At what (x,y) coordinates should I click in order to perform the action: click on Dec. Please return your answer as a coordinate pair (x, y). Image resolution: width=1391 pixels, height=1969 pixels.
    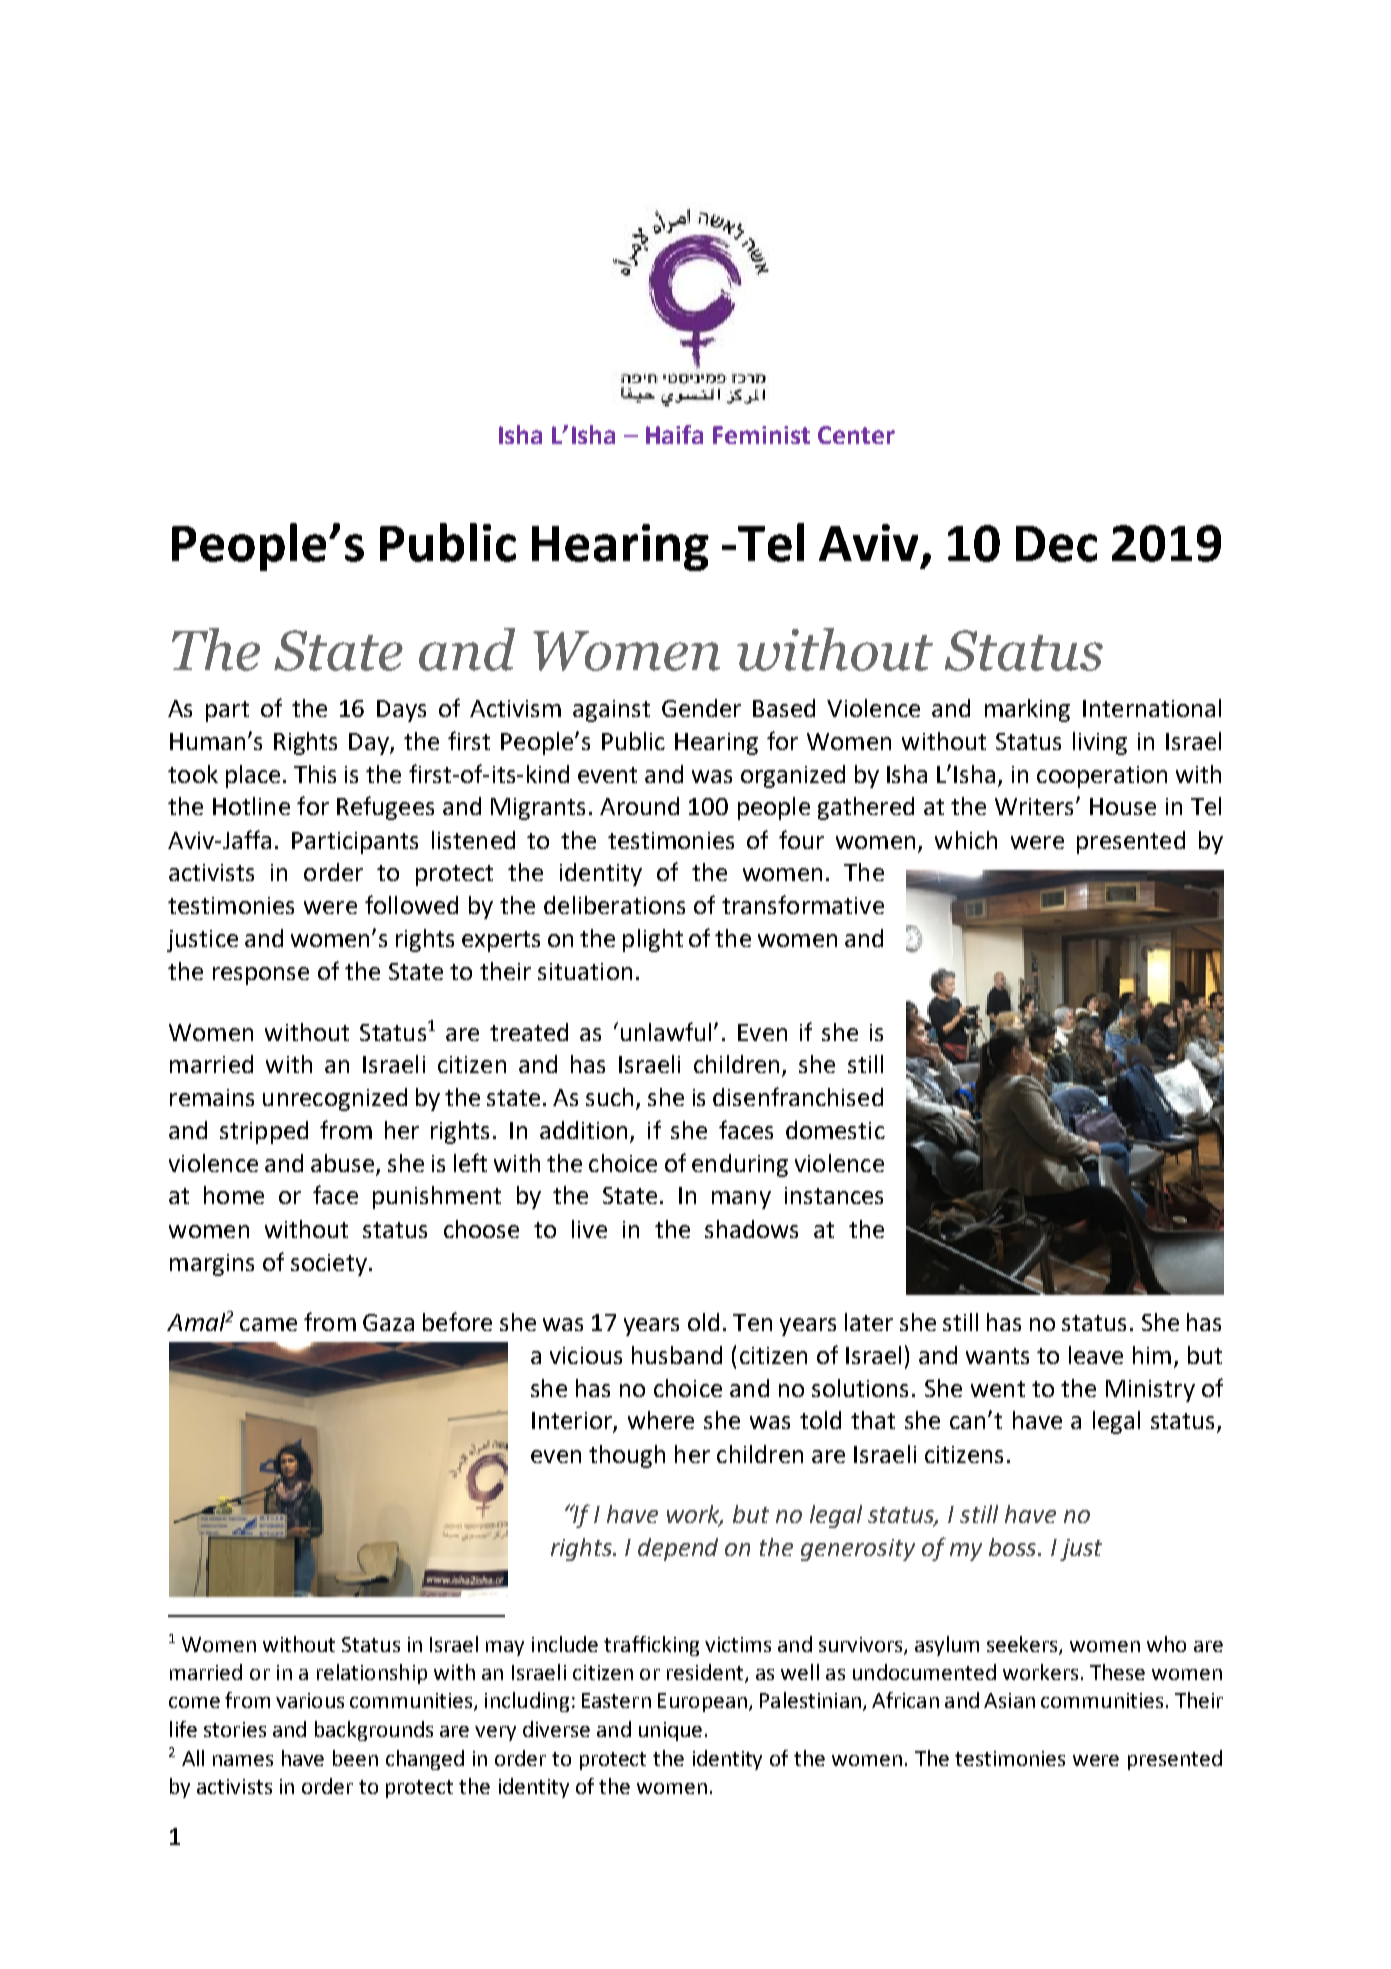
    Looking at the image, I should click on (1056, 544).
